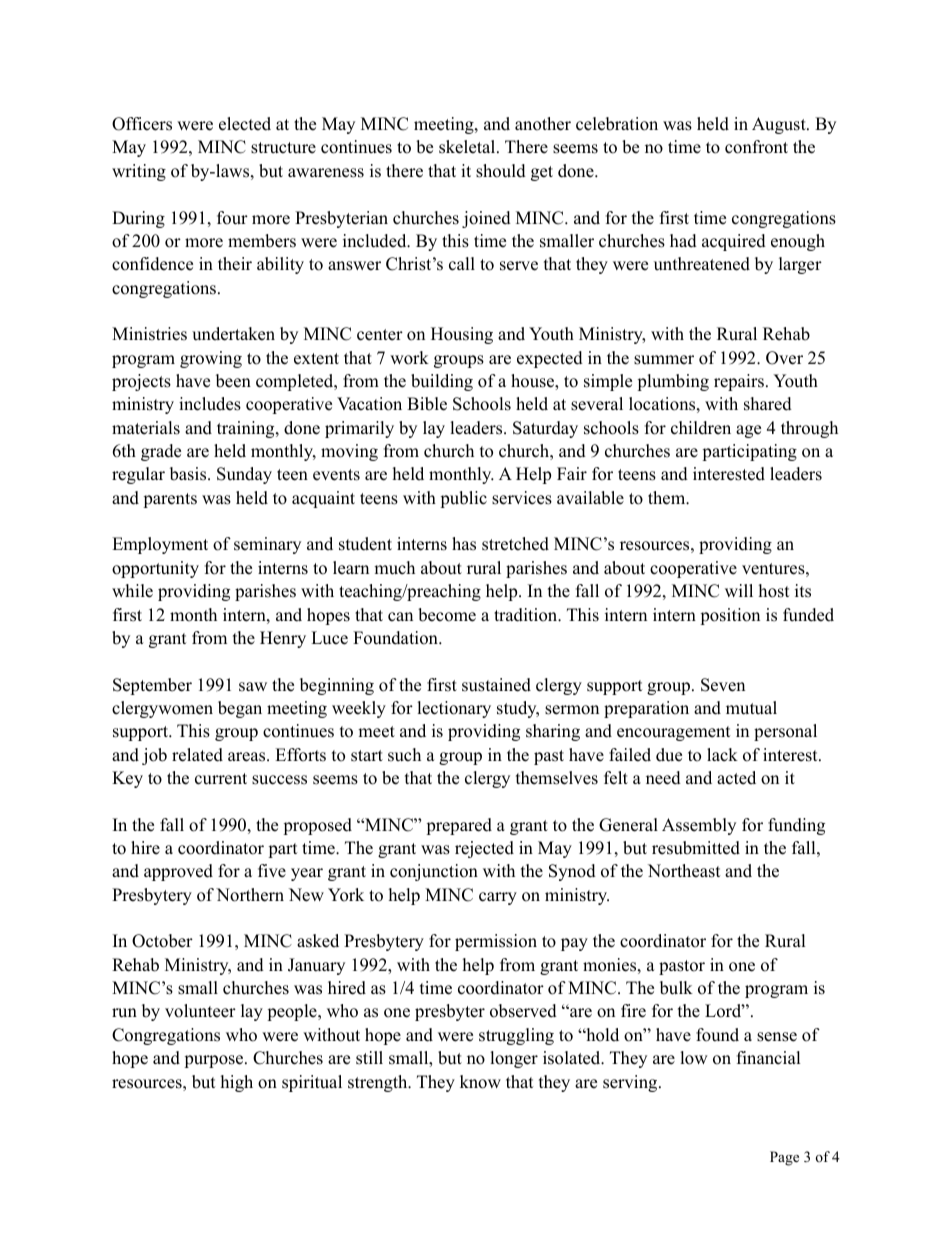 This page has width=952, height=1233. I want to click on building, so click(442, 382).
